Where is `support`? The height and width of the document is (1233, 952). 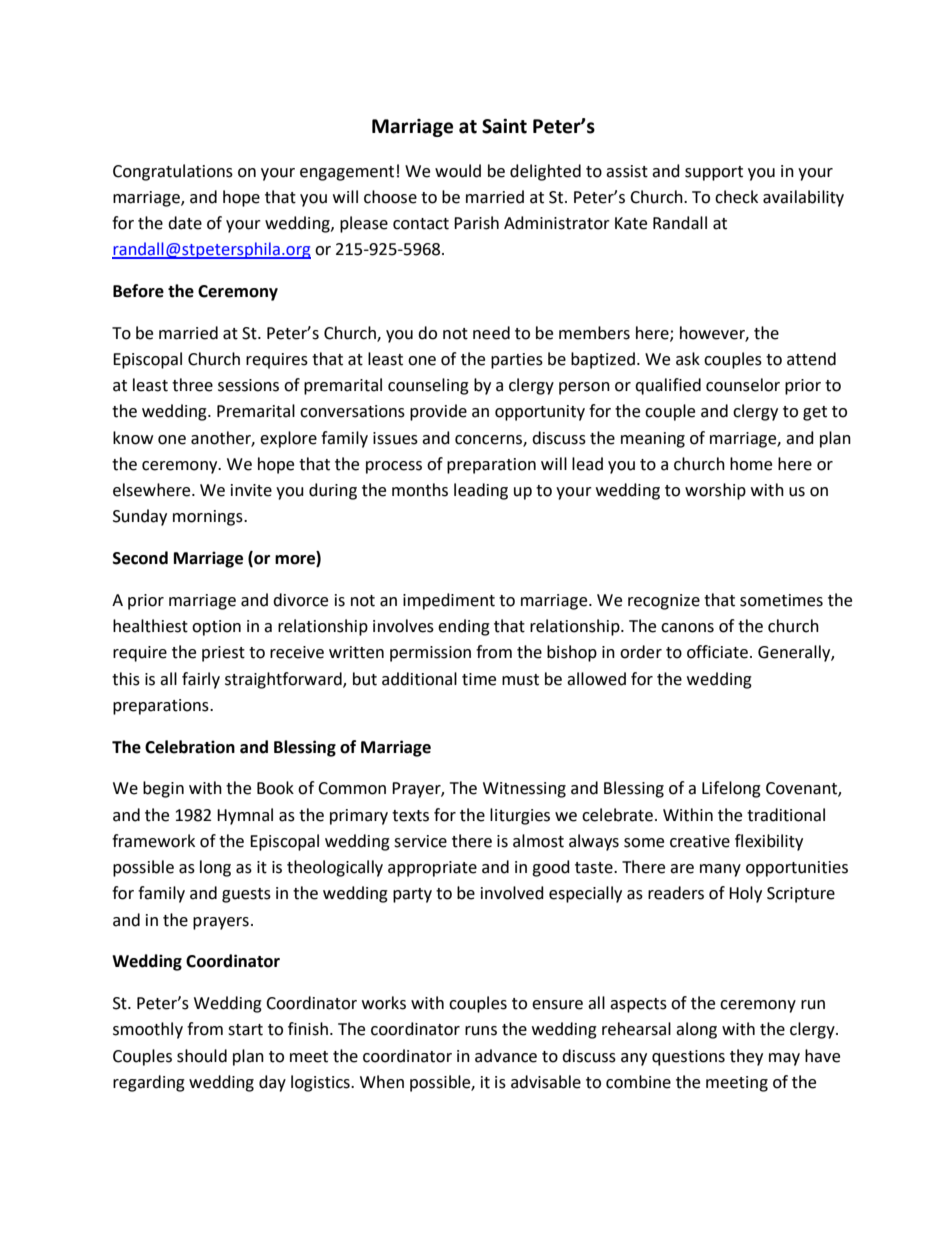 support is located at coordinates (714, 173).
